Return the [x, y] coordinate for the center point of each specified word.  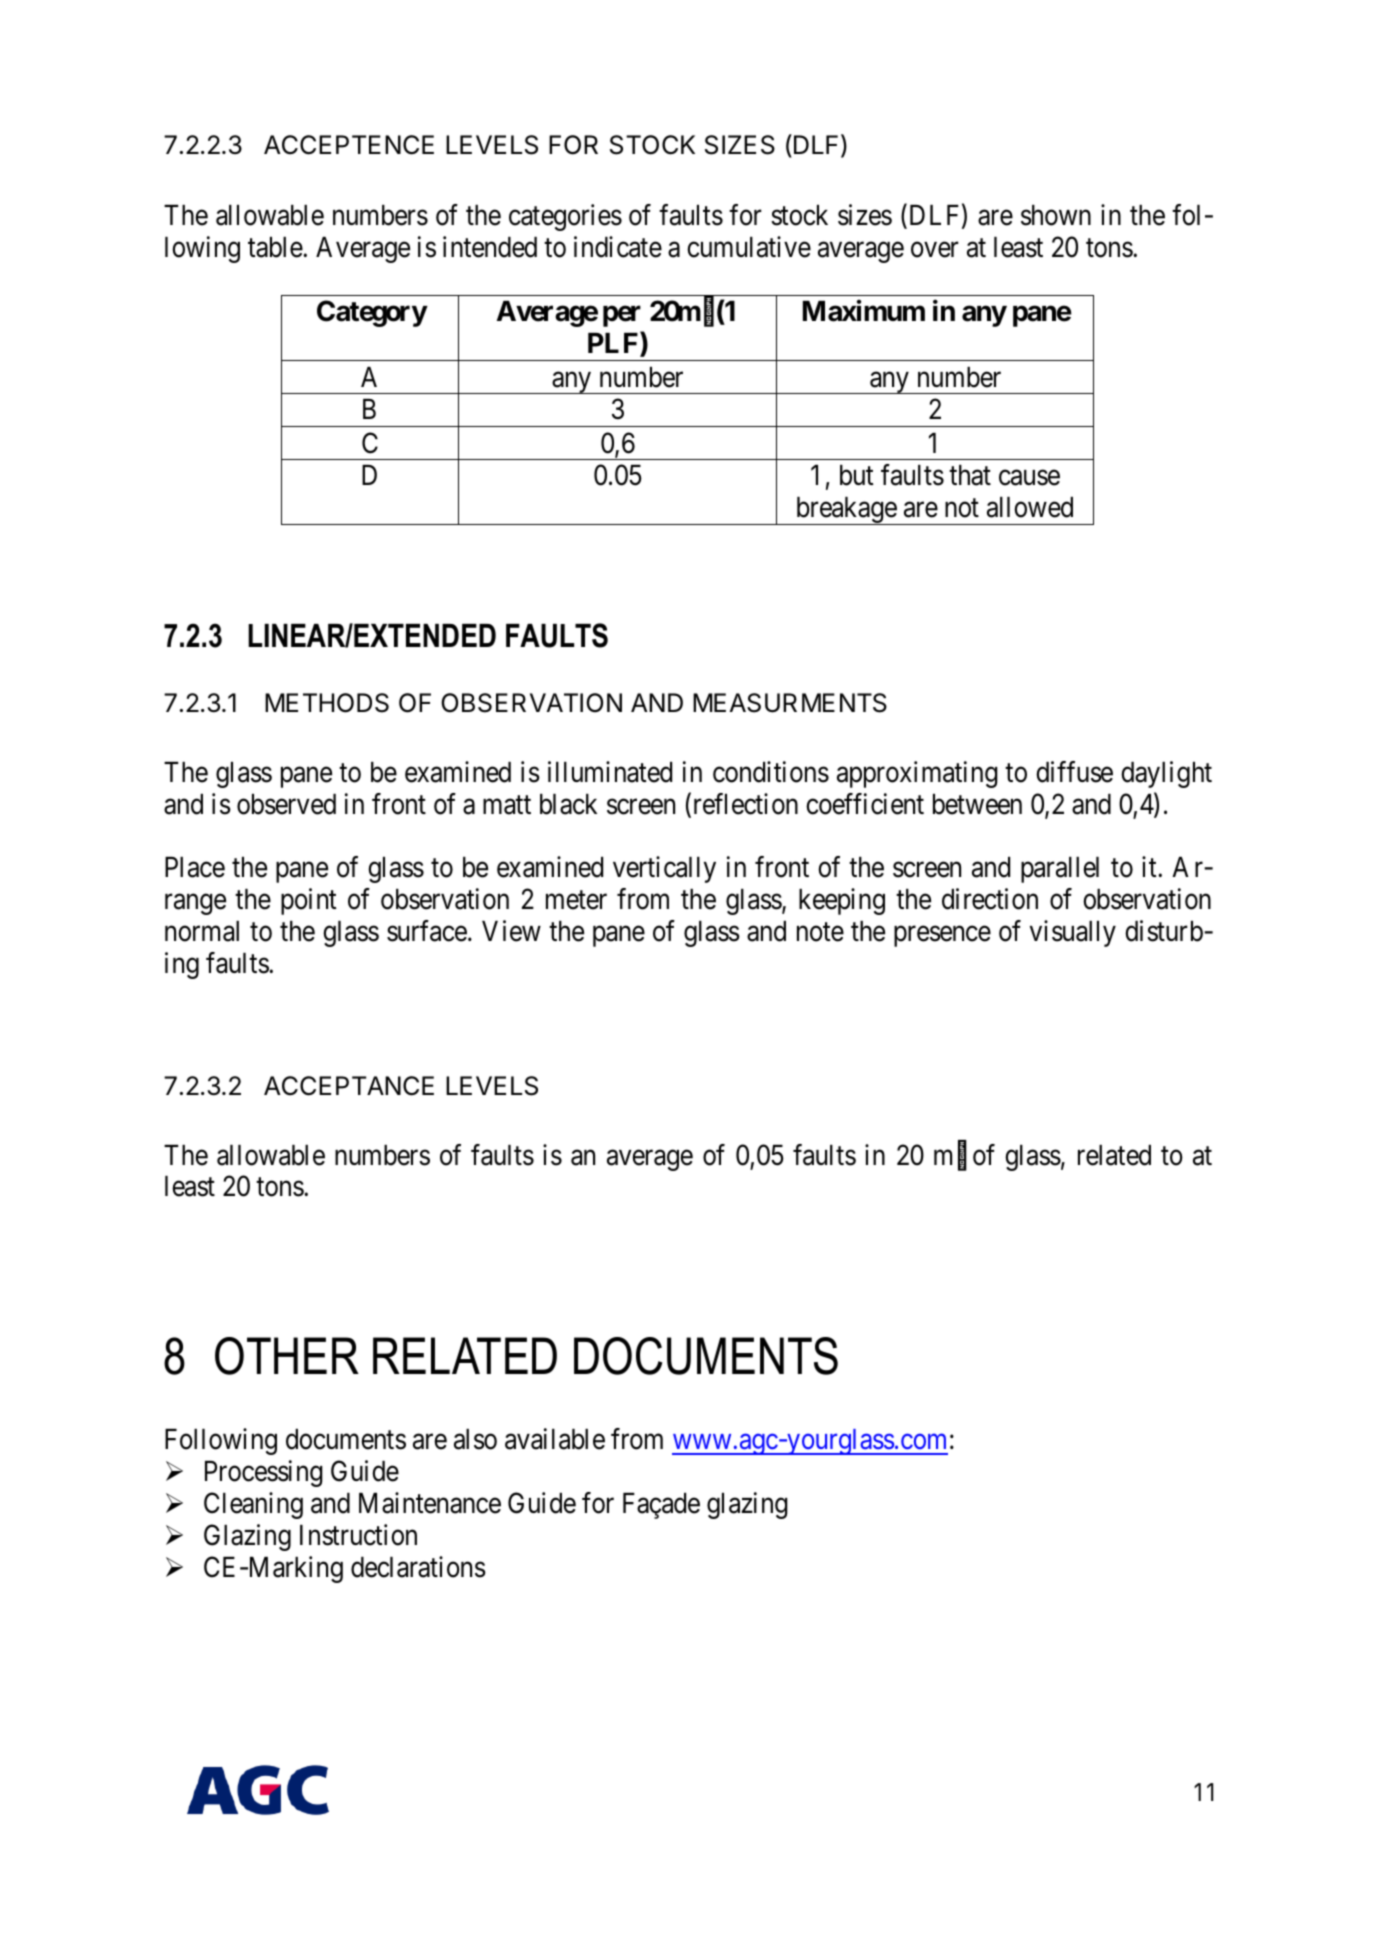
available [555, 1439]
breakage [845, 511]
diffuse [1074, 772]
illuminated [610, 772]
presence [942, 937]
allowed [1030, 507]
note [820, 932]
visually [1073, 933]
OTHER [287, 1356]
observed [286, 804]
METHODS [327, 703]
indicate [618, 247]
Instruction [358, 1535]
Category [372, 313]
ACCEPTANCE [349, 1086]
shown [1056, 215]
